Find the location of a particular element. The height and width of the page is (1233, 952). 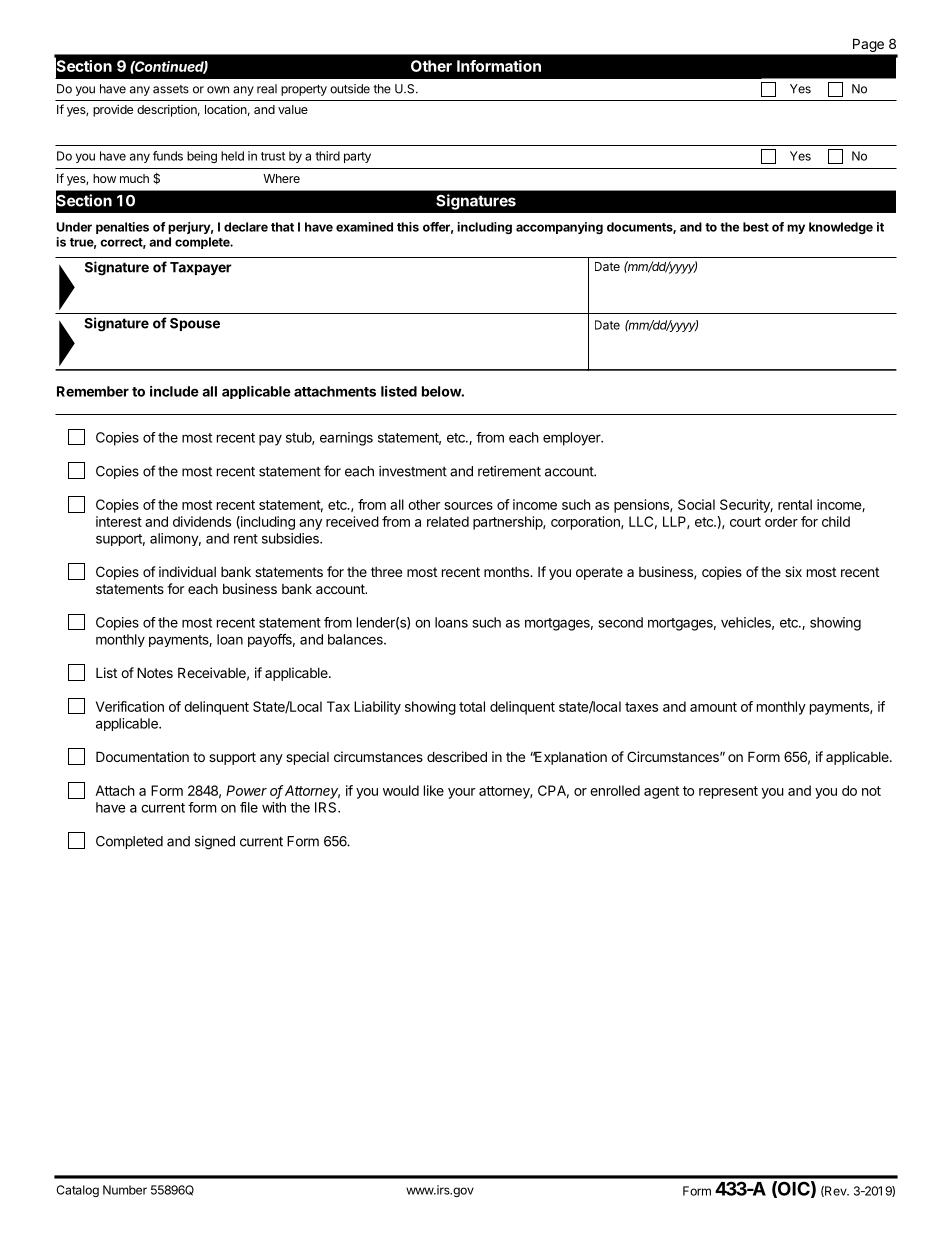

Number is located at coordinates (125, 1190).
